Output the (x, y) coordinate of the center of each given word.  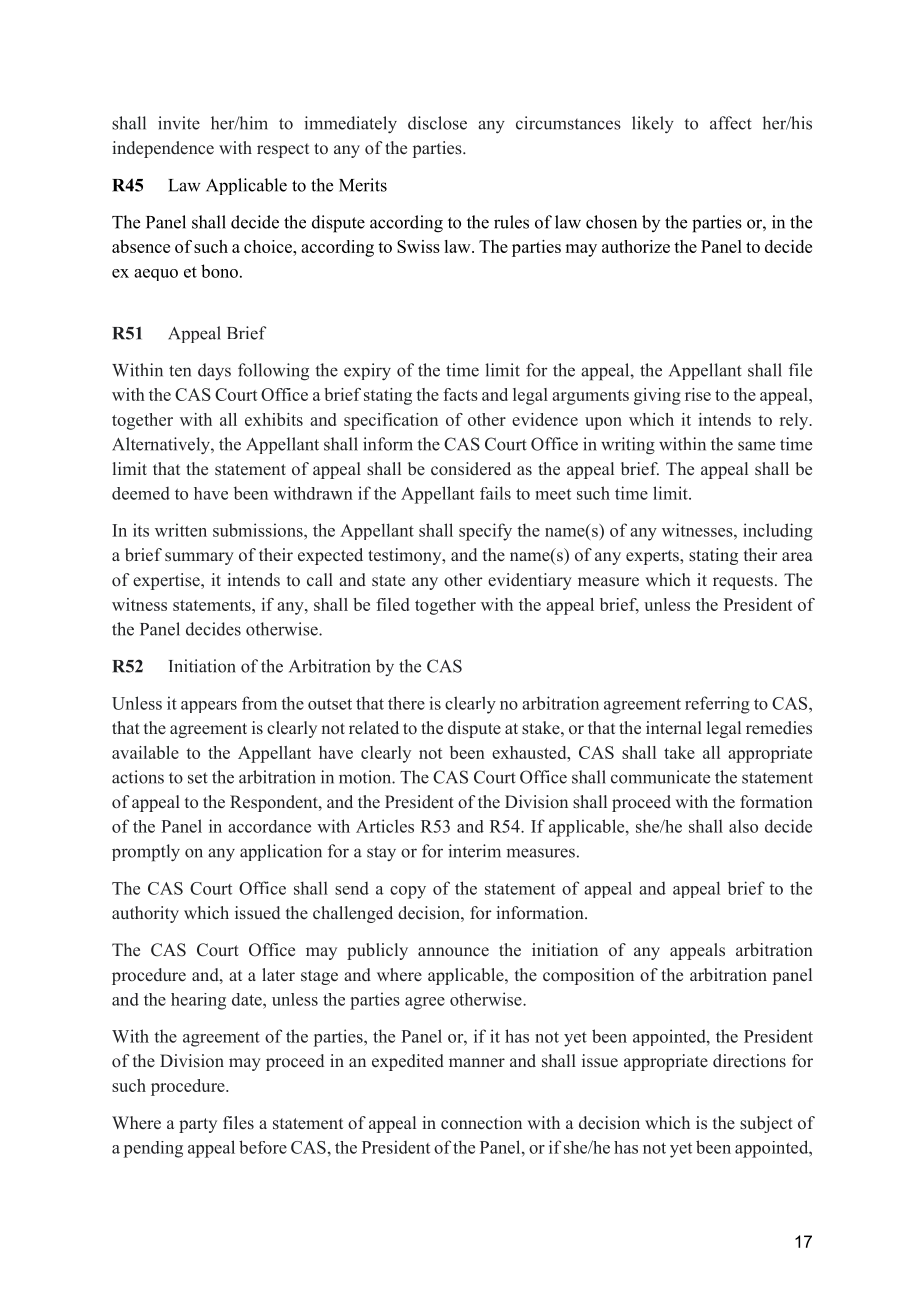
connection (481, 1123)
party (198, 1125)
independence (163, 149)
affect (731, 123)
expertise (167, 581)
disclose (437, 123)
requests (743, 582)
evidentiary (530, 581)
